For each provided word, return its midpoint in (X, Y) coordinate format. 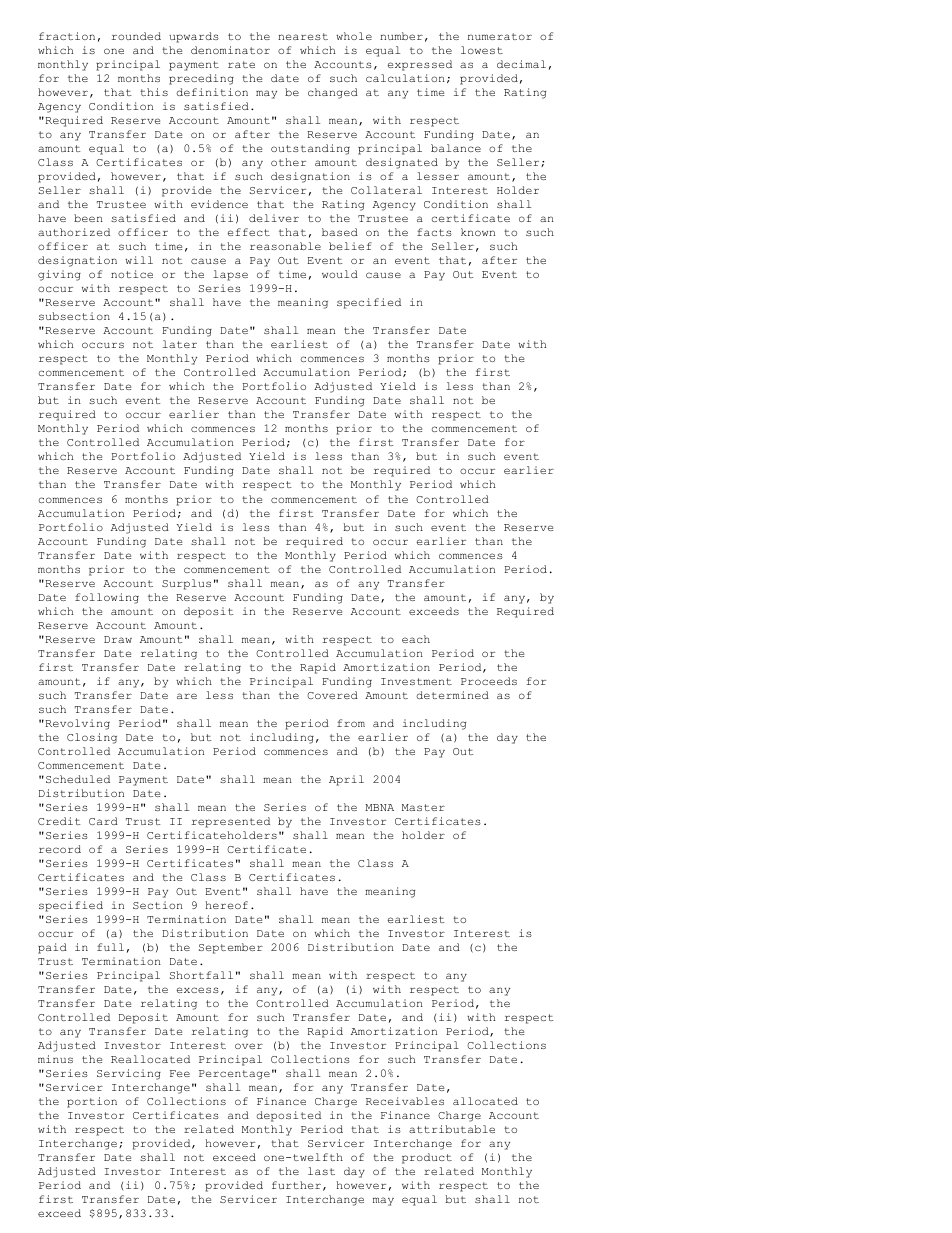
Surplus (186, 584)
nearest (303, 36)
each (416, 639)
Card (103, 821)
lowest (482, 50)
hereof (226, 905)
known (478, 232)
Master (423, 807)
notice (132, 274)
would (340, 274)
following (107, 598)
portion (92, 1102)
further (296, 1185)
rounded (136, 36)
